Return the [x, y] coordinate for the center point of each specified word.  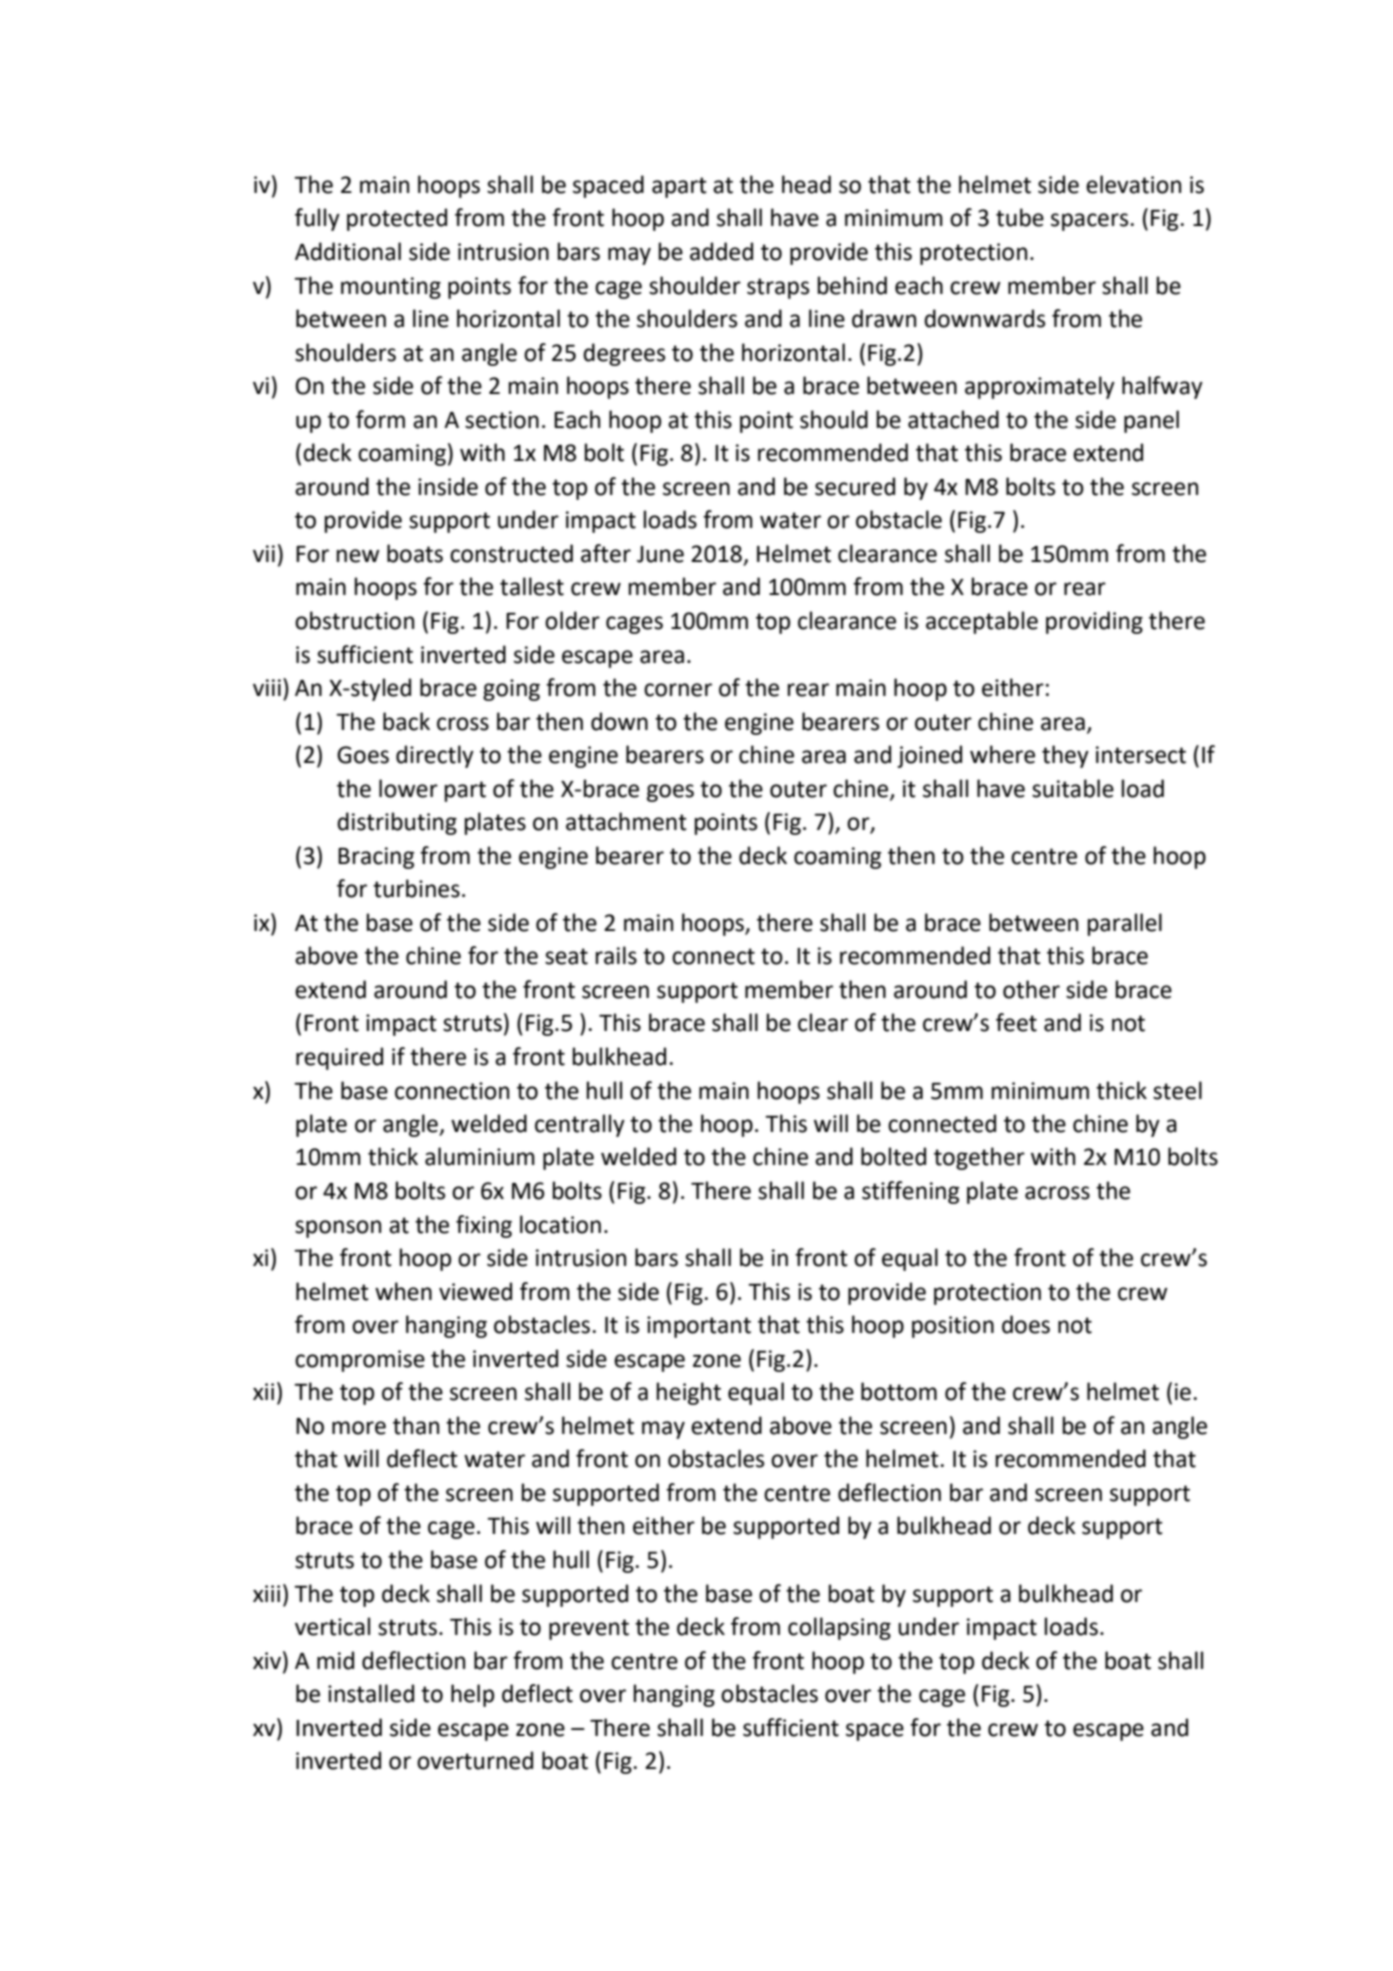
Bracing [376, 858]
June [660, 554]
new [358, 556]
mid [335, 1660]
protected [397, 219]
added [721, 251]
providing [1094, 622]
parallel [1125, 924]
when [403, 1291]
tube [1020, 217]
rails [616, 955]
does [1026, 1324]
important [699, 1327]
